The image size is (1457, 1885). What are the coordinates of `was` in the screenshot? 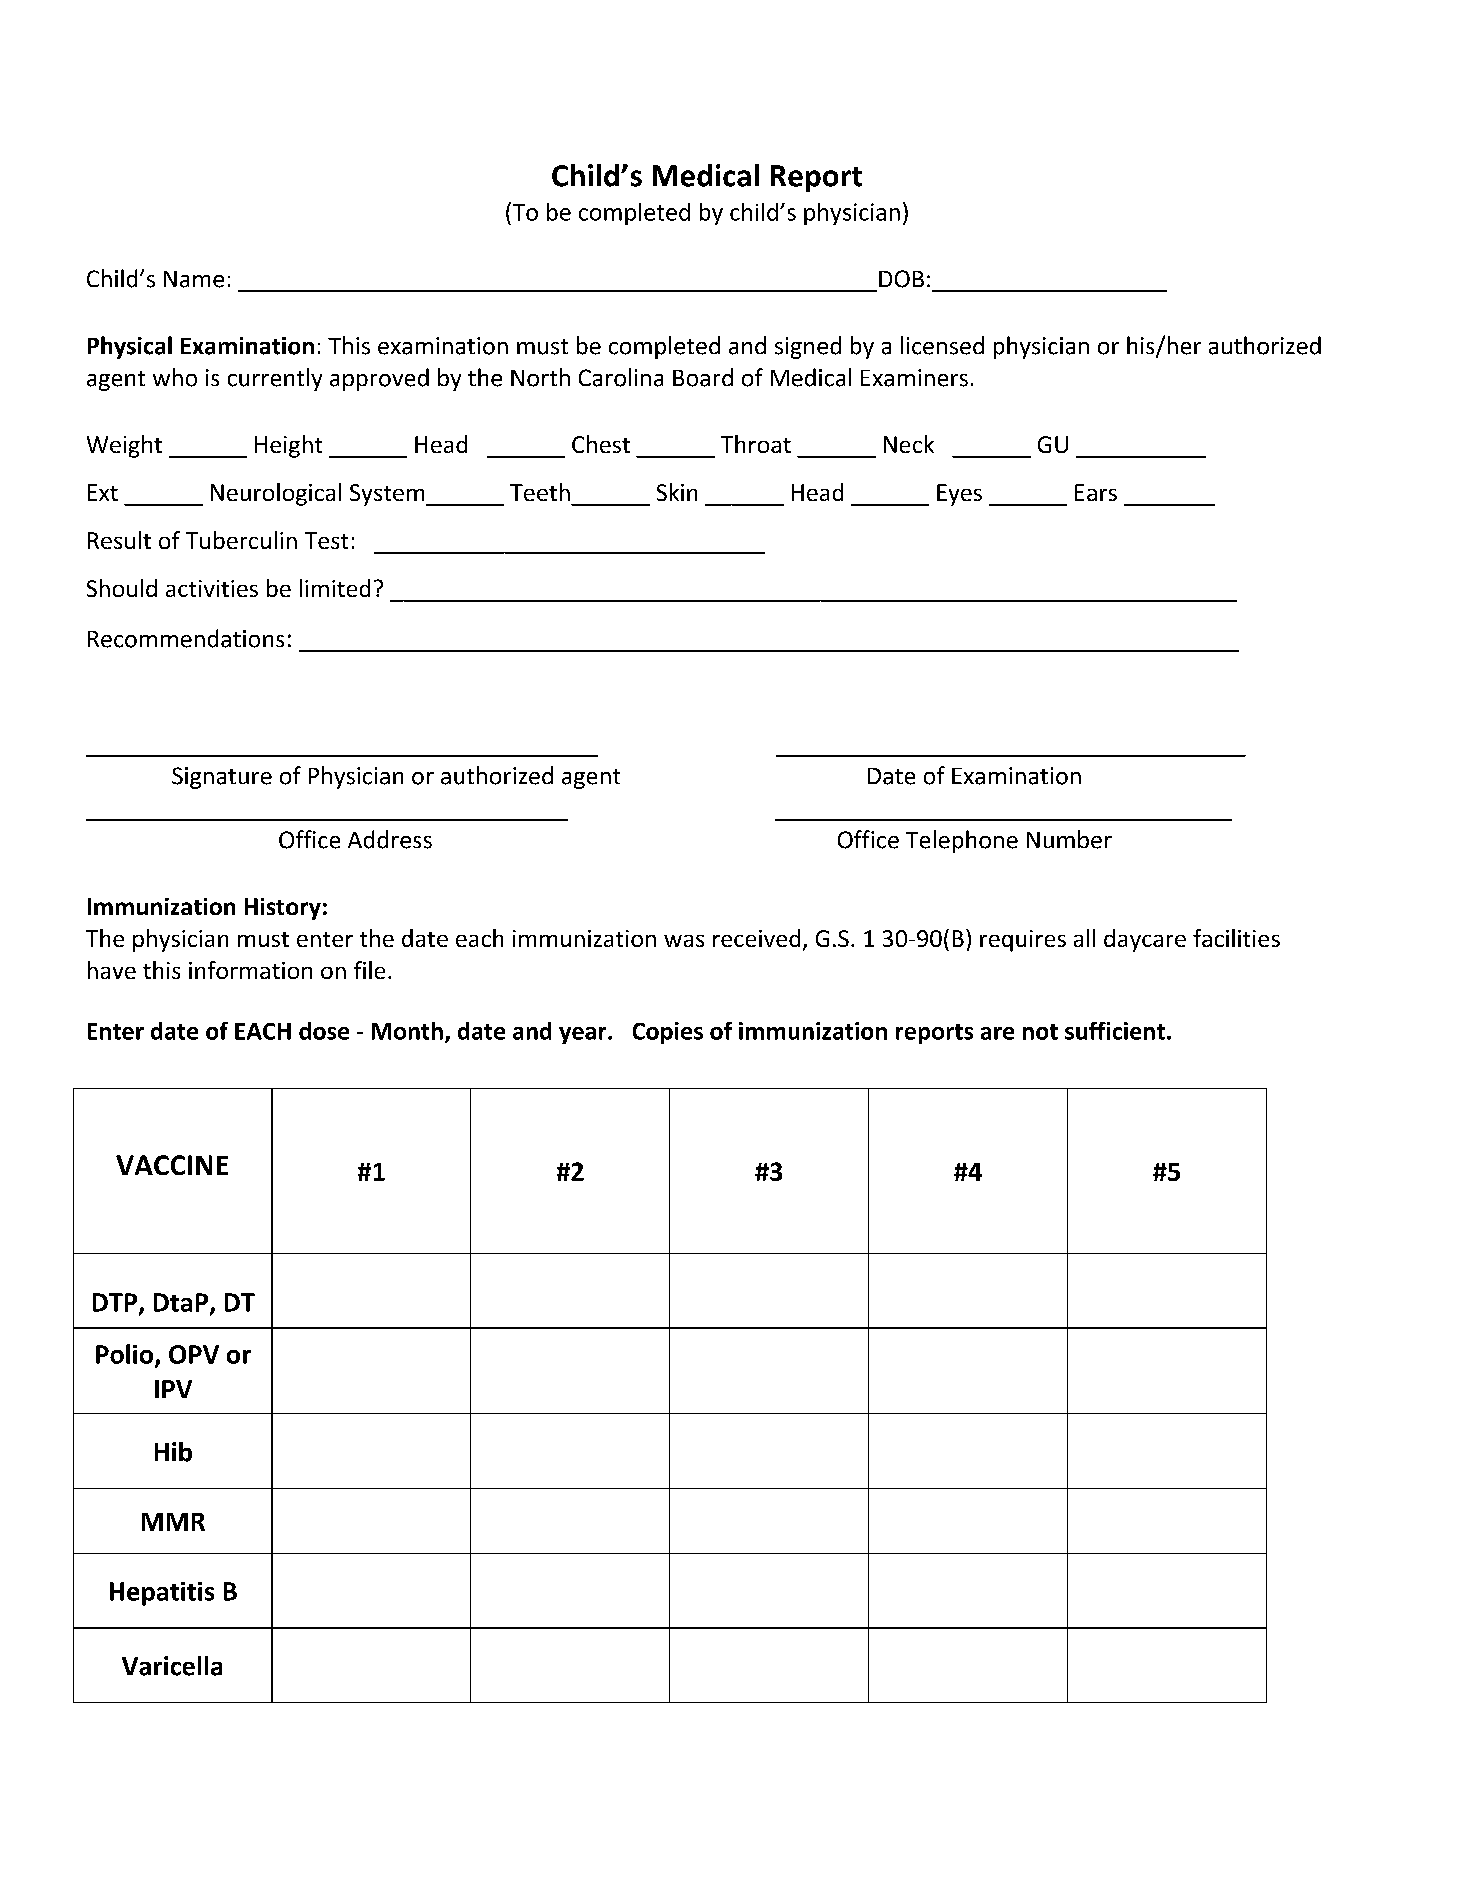 It's located at (684, 941).
